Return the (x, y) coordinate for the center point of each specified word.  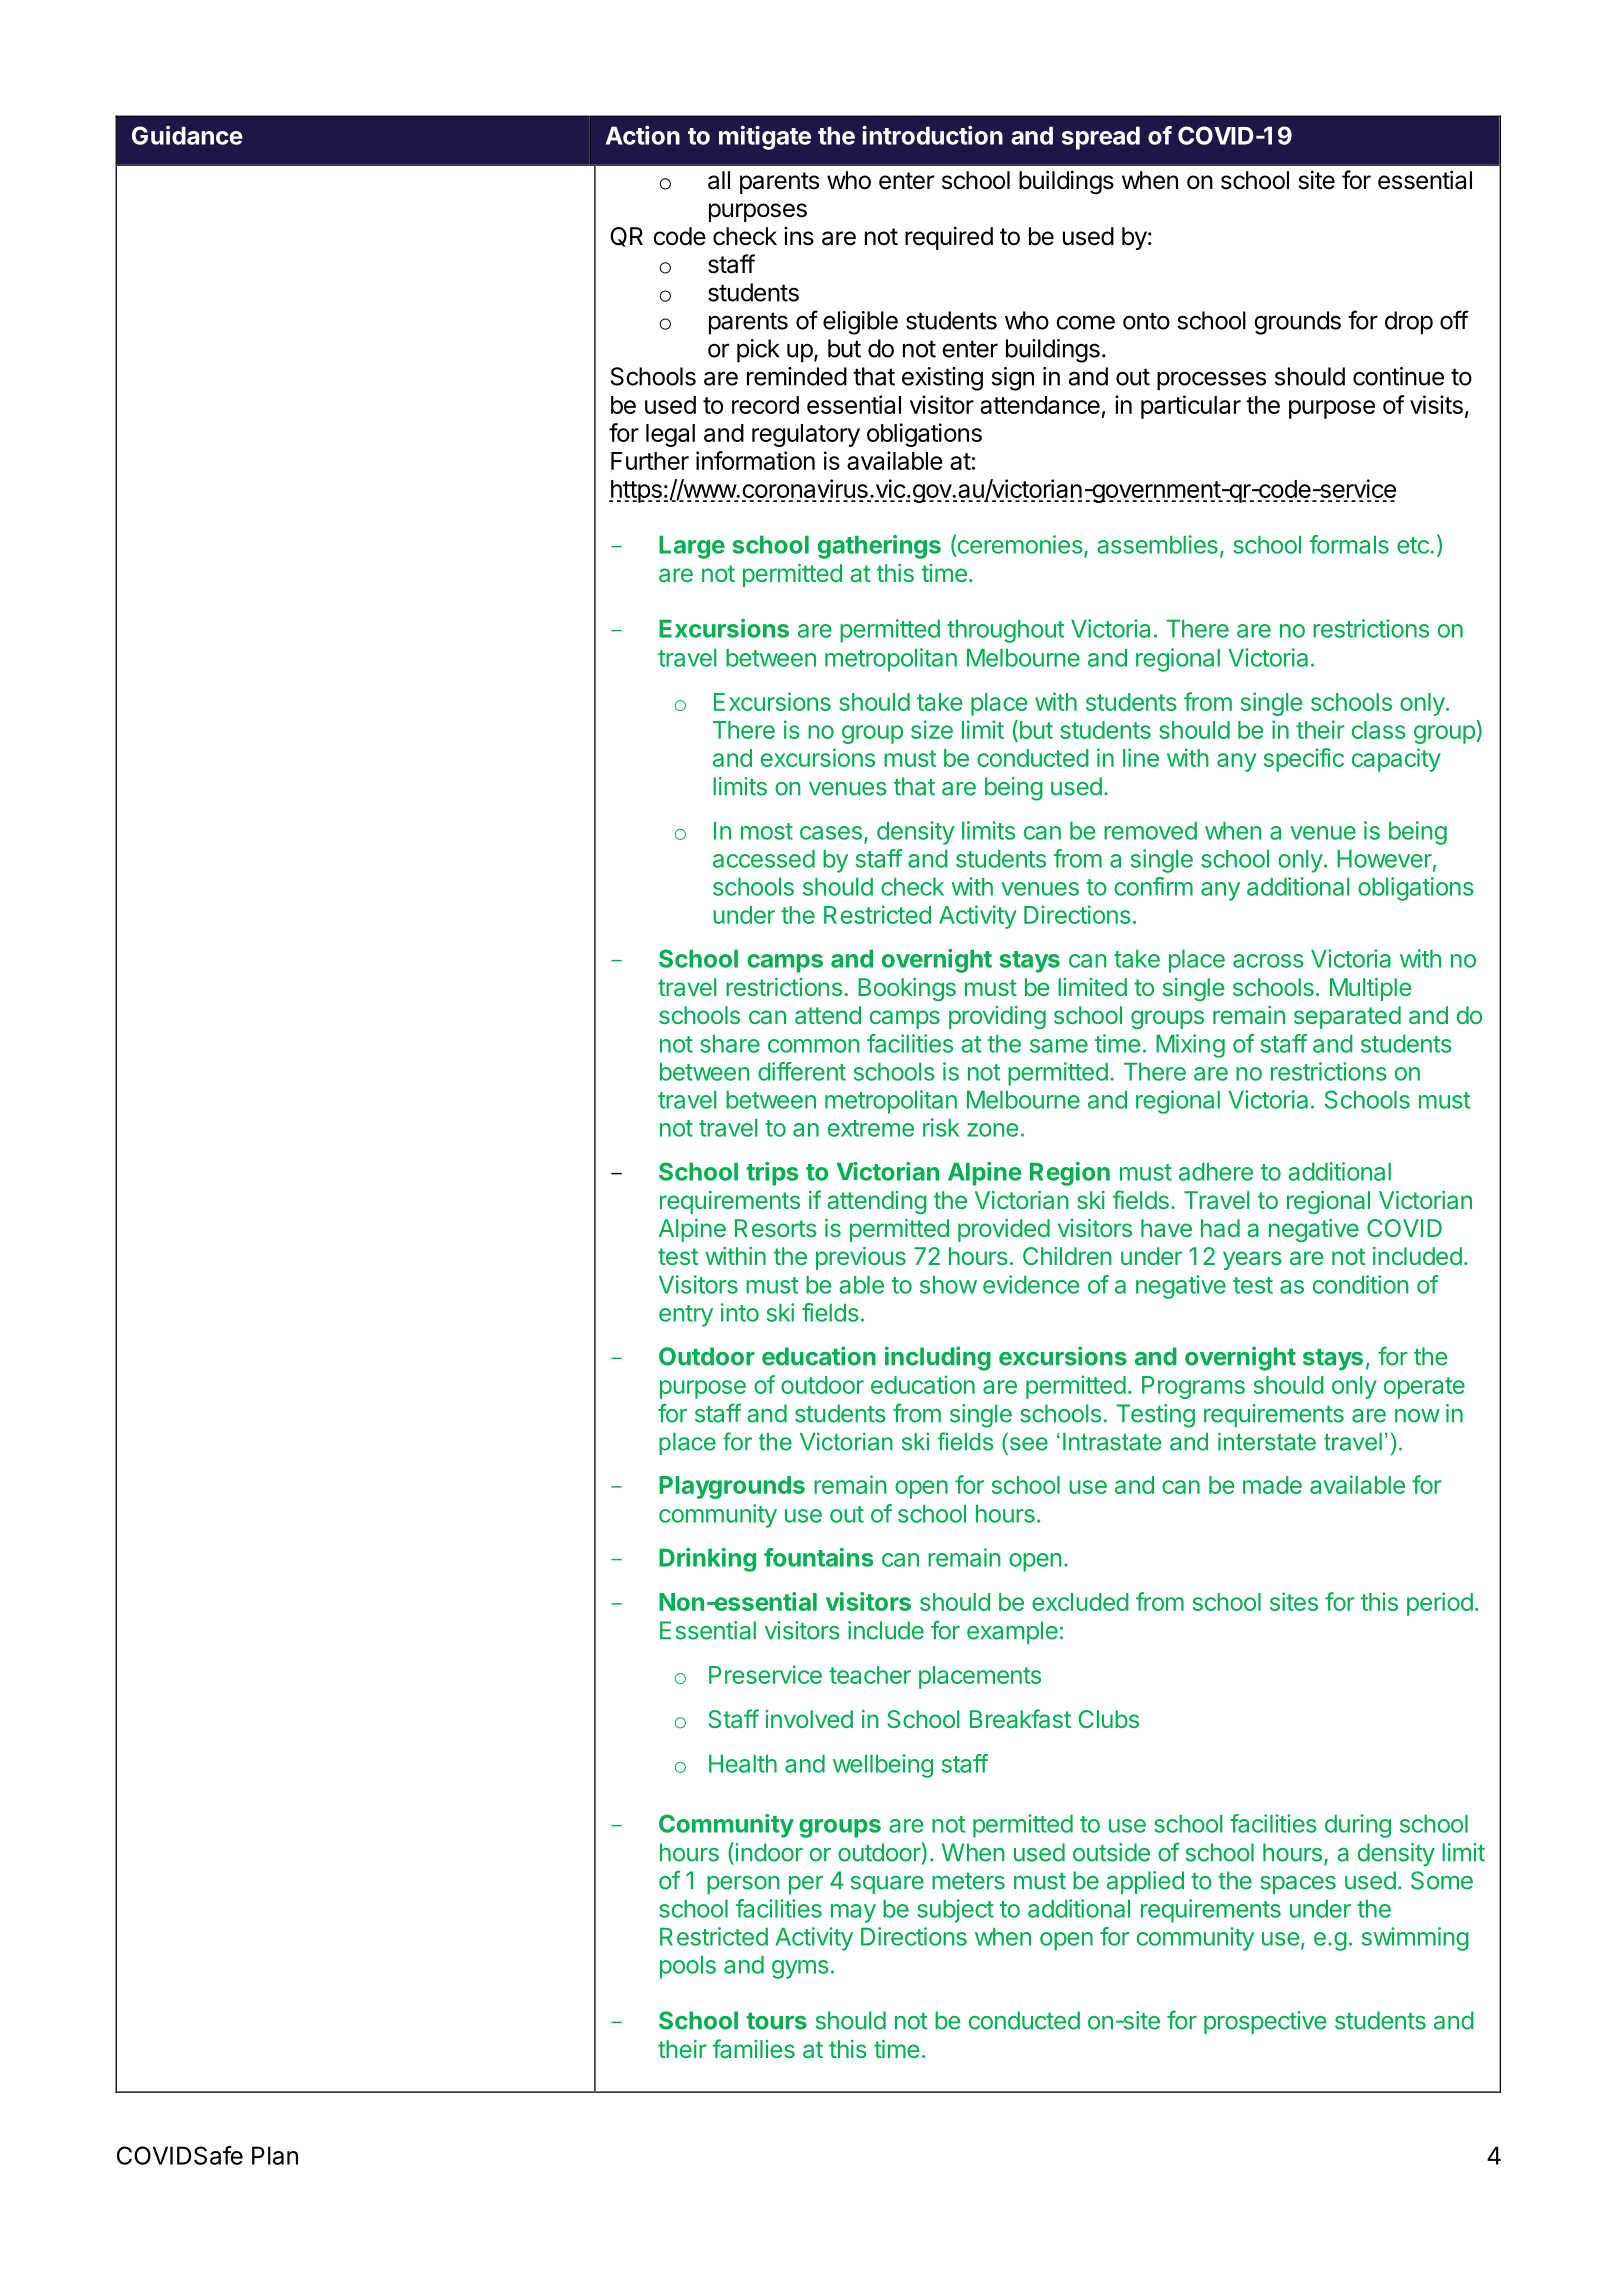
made (1272, 1485)
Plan (275, 2155)
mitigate (765, 138)
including (938, 1358)
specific (1304, 760)
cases (831, 833)
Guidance (187, 135)
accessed (764, 859)
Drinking (707, 1560)
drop (1409, 323)
